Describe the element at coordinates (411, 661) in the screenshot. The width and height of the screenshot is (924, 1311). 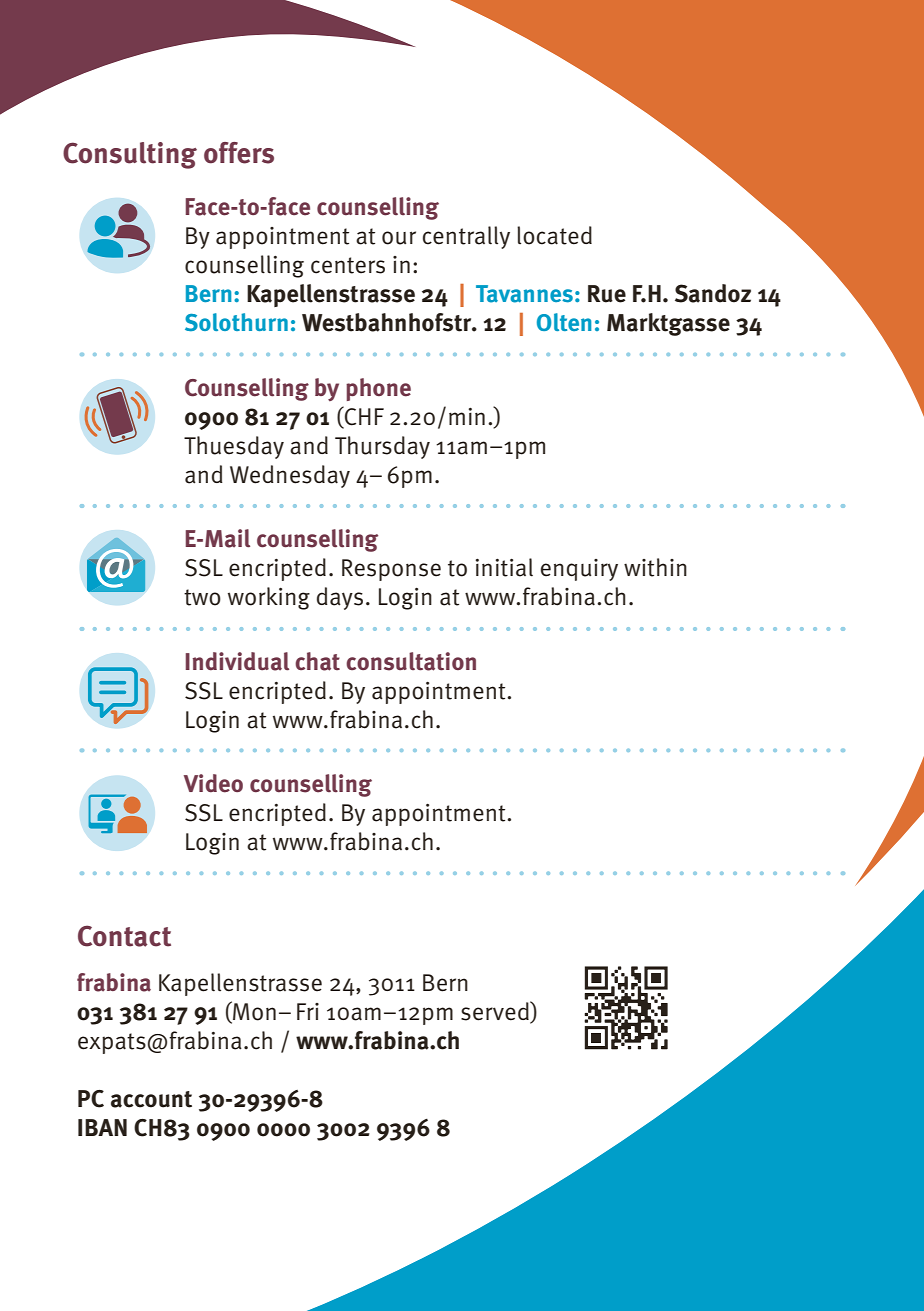
I see `consultation` at that location.
